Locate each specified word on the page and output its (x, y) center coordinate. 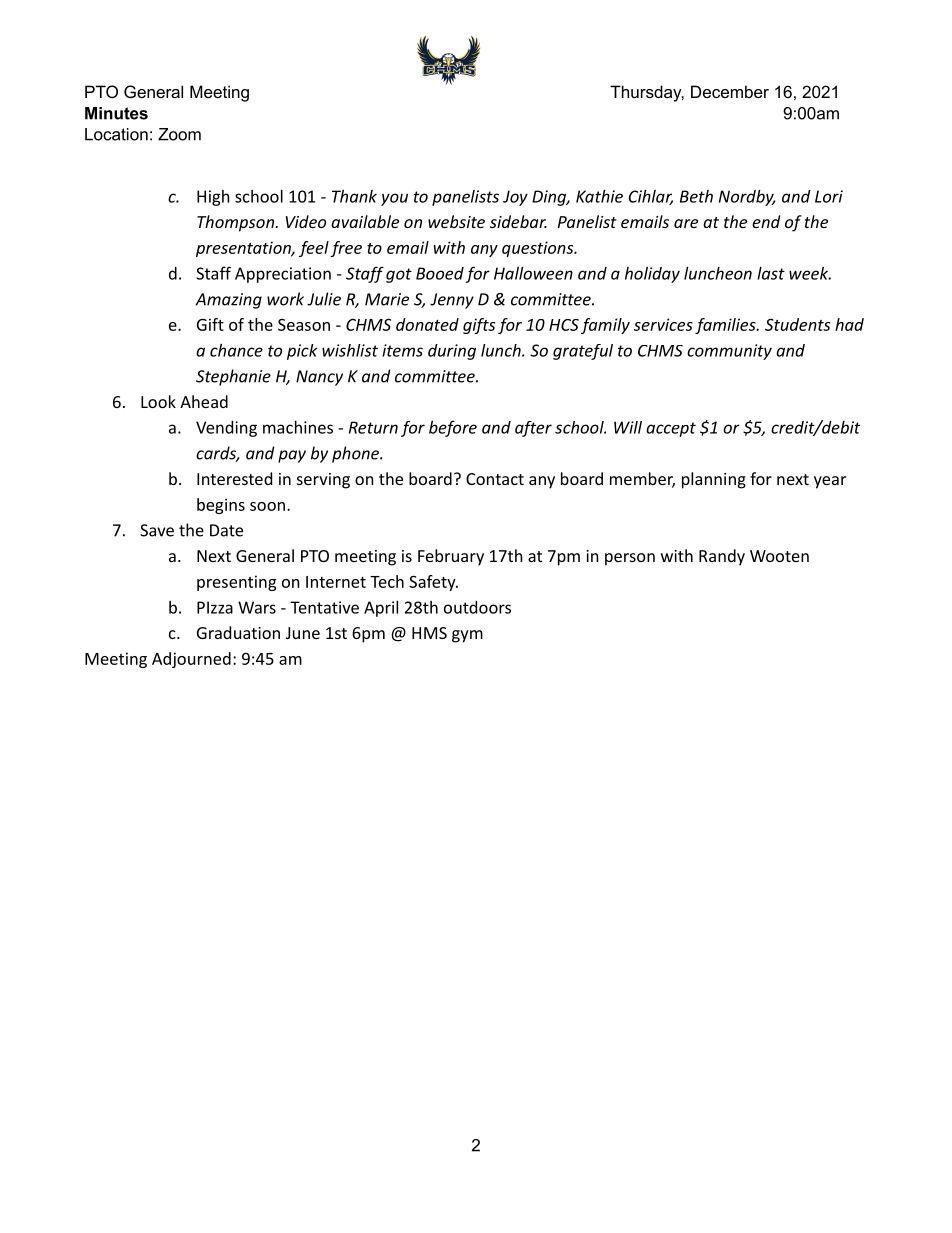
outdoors (477, 607)
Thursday (647, 93)
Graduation (238, 632)
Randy (722, 557)
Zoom (179, 134)
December (730, 91)
